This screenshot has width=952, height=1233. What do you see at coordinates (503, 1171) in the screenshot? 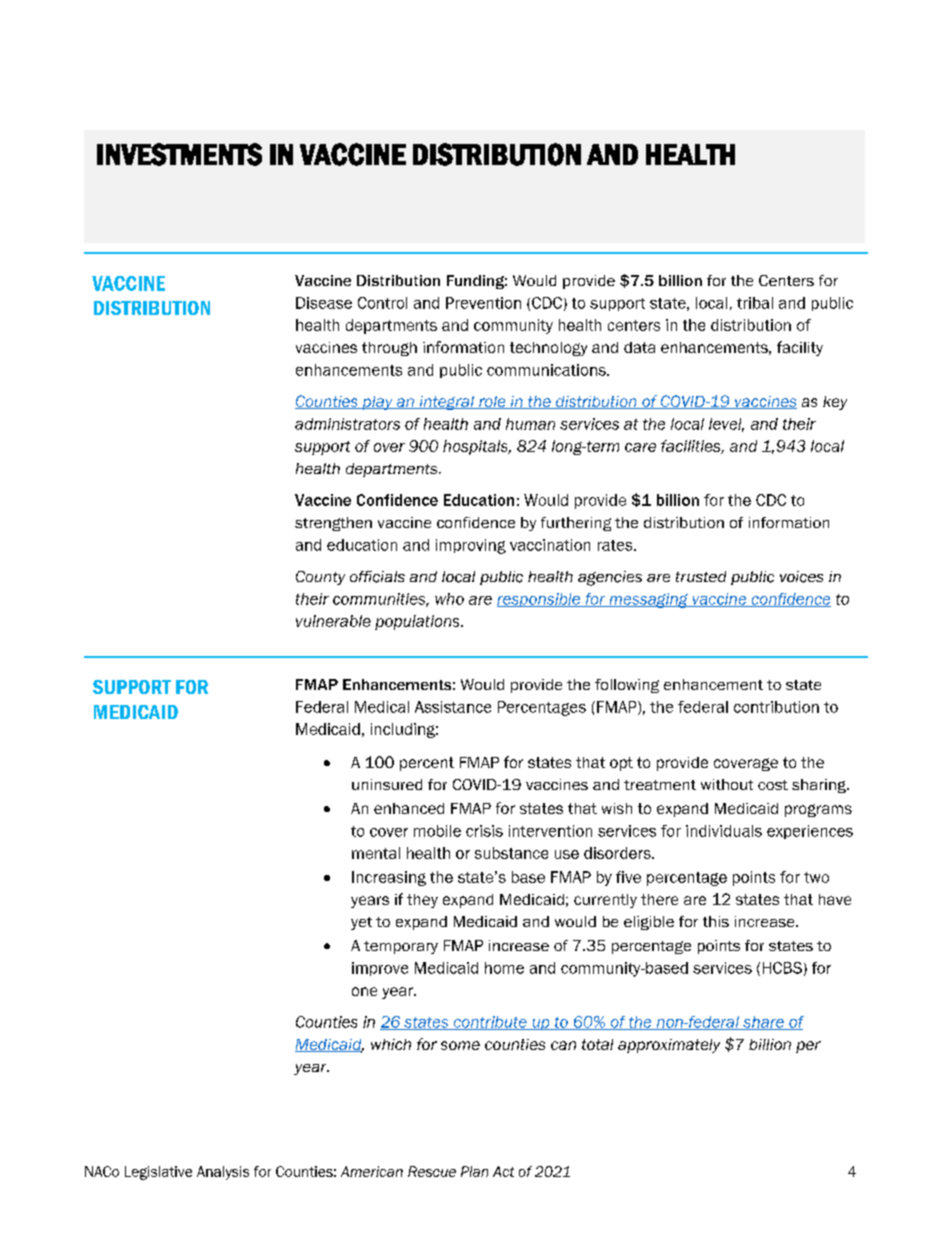
I see `Act` at bounding box center [503, 1171].
